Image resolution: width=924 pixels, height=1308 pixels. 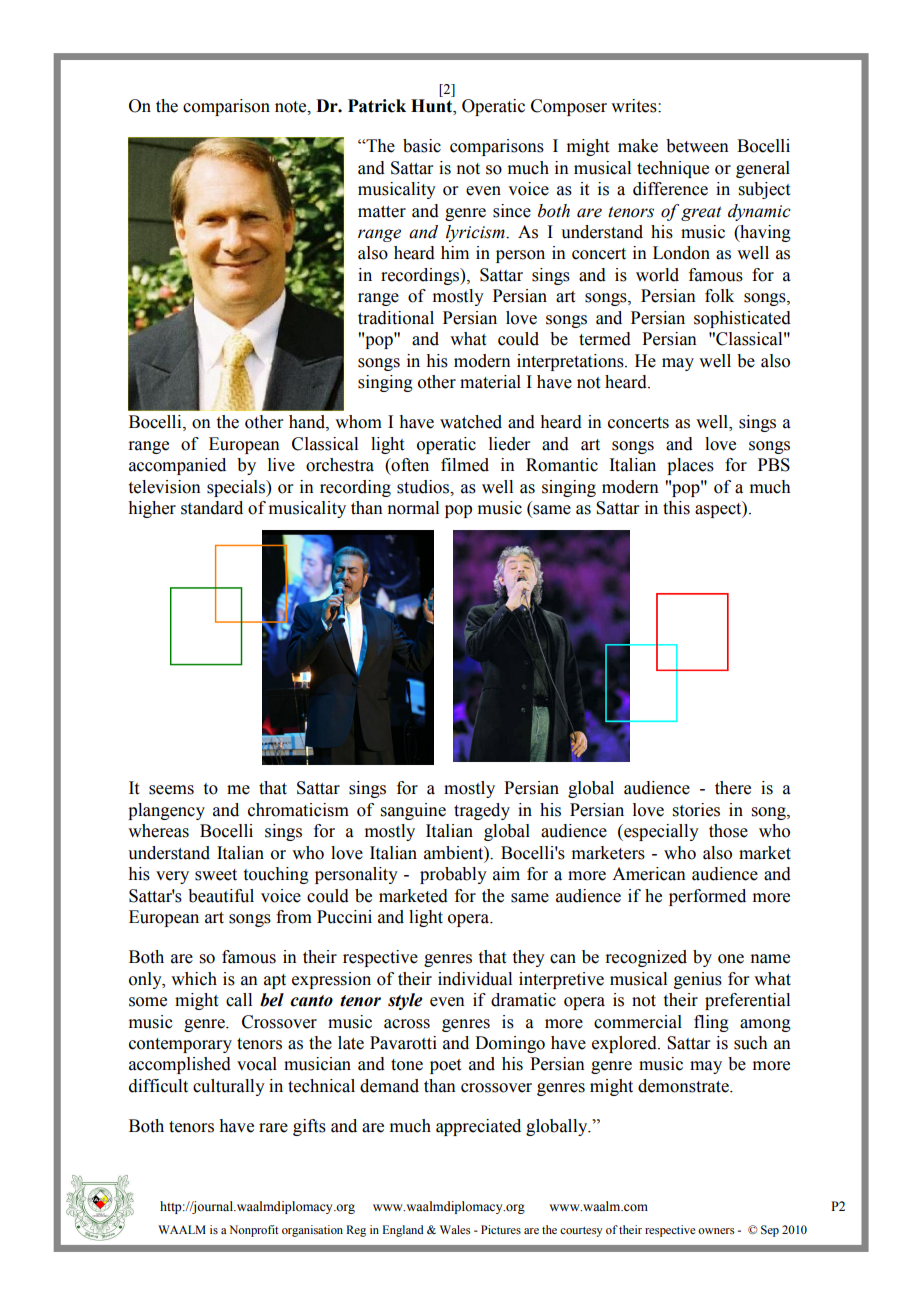 What do you see at coordinates (377, 106) in the page?
I see `Patrick` at bounding box center [377, 106].
